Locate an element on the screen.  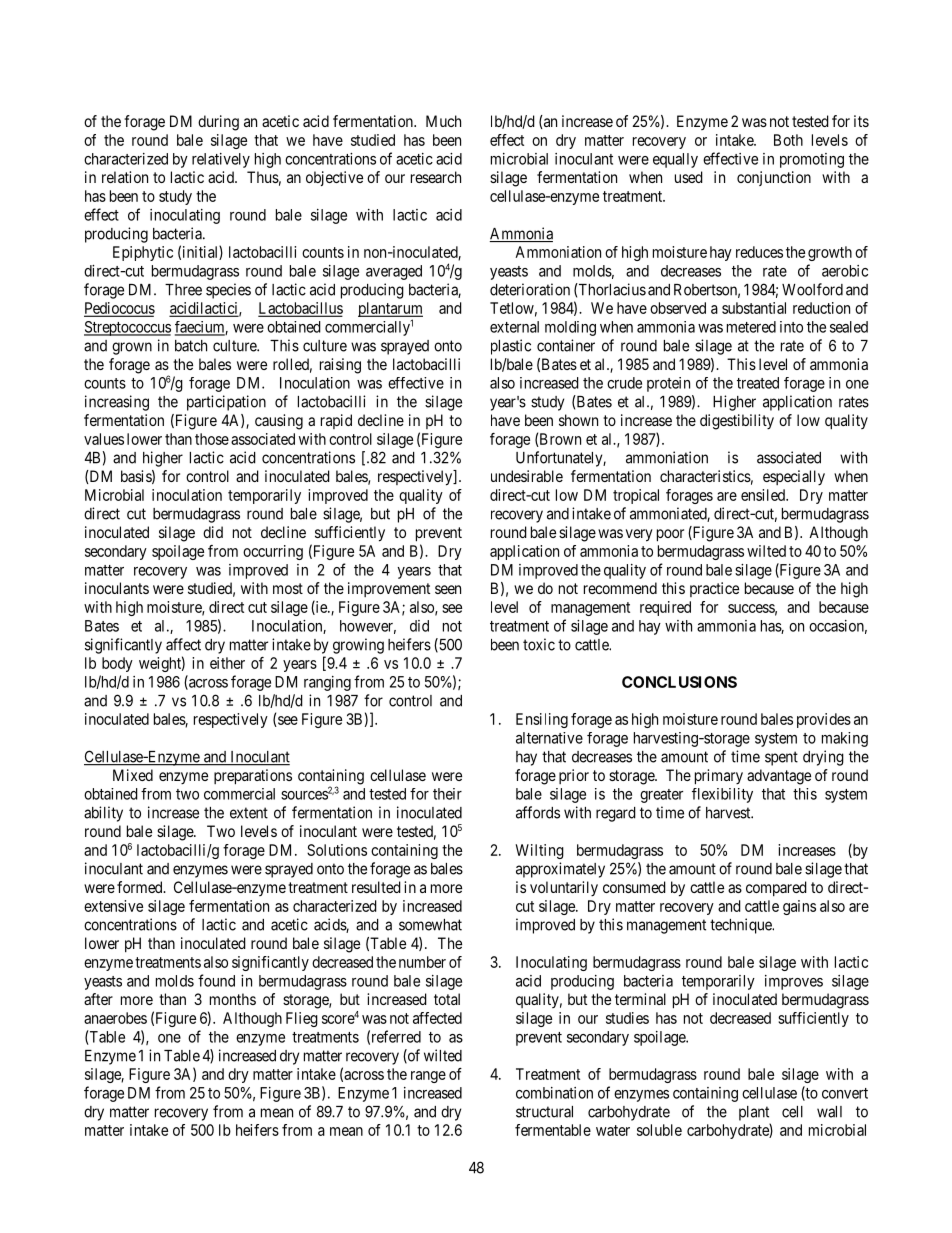
practice is located at coordinates (714, 589).
